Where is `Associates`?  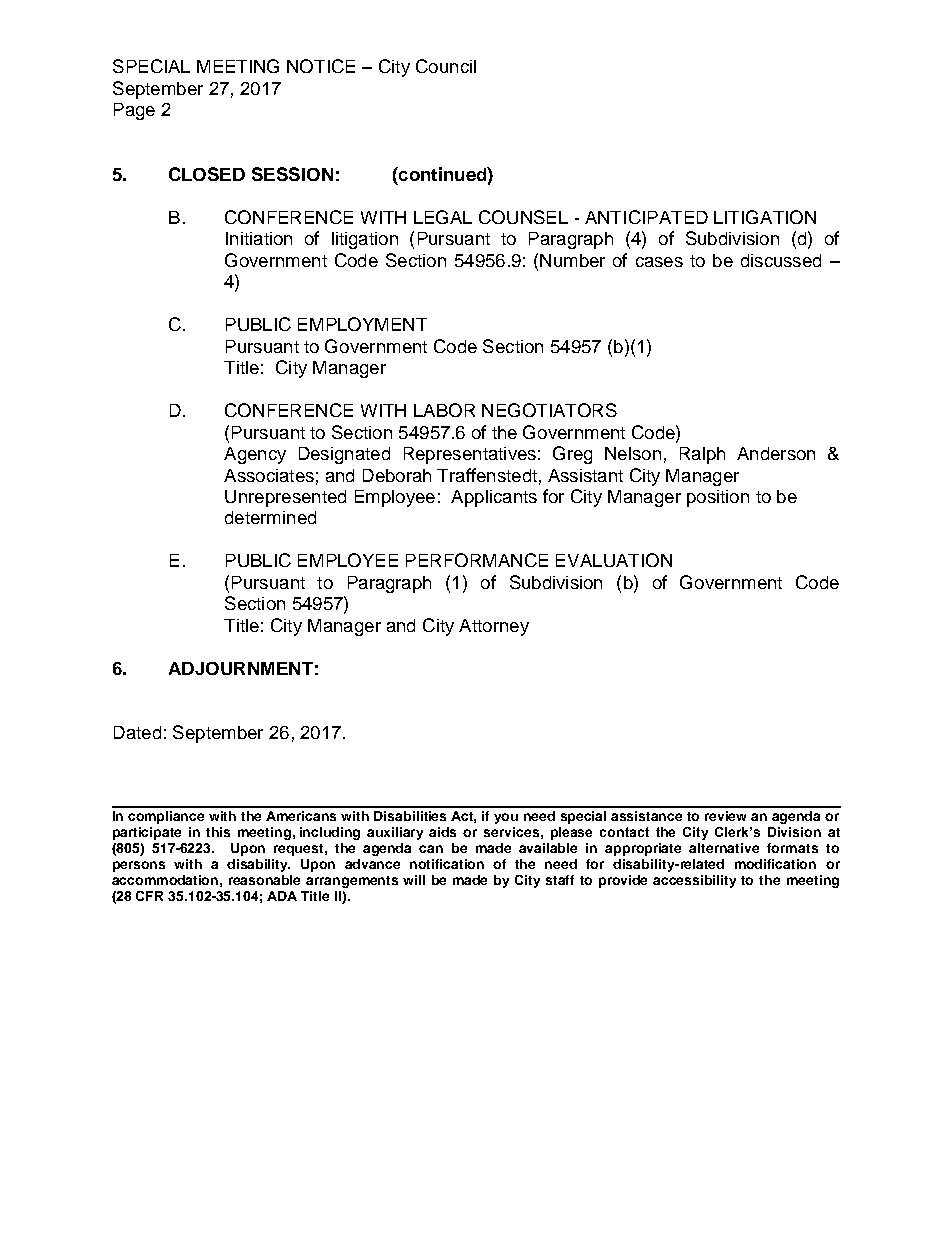 Associates is located at coordinates (269, 475).
